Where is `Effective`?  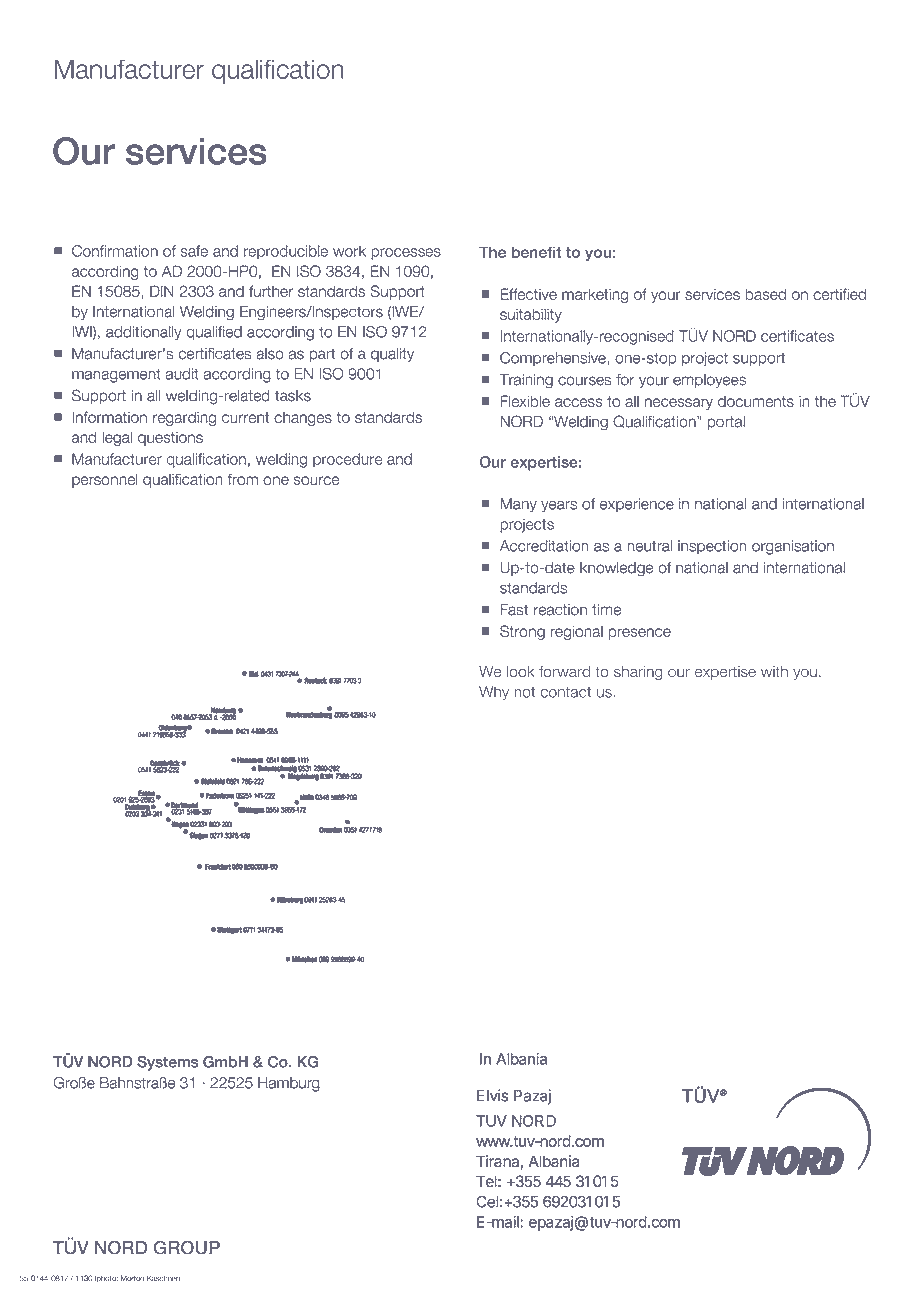 Effective is located at coordinates (528, 294).
